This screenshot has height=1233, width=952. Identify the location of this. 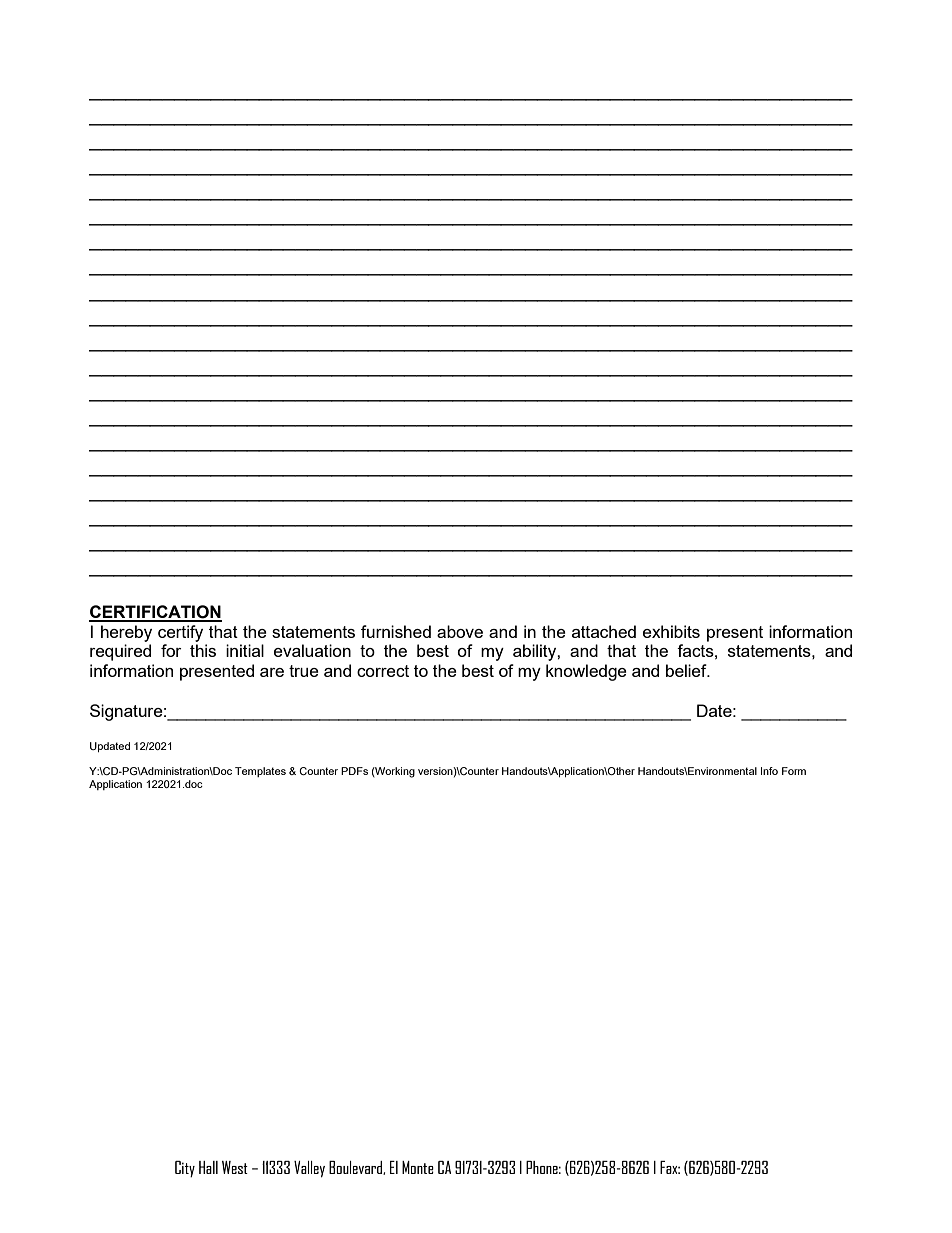
(203, 650).
